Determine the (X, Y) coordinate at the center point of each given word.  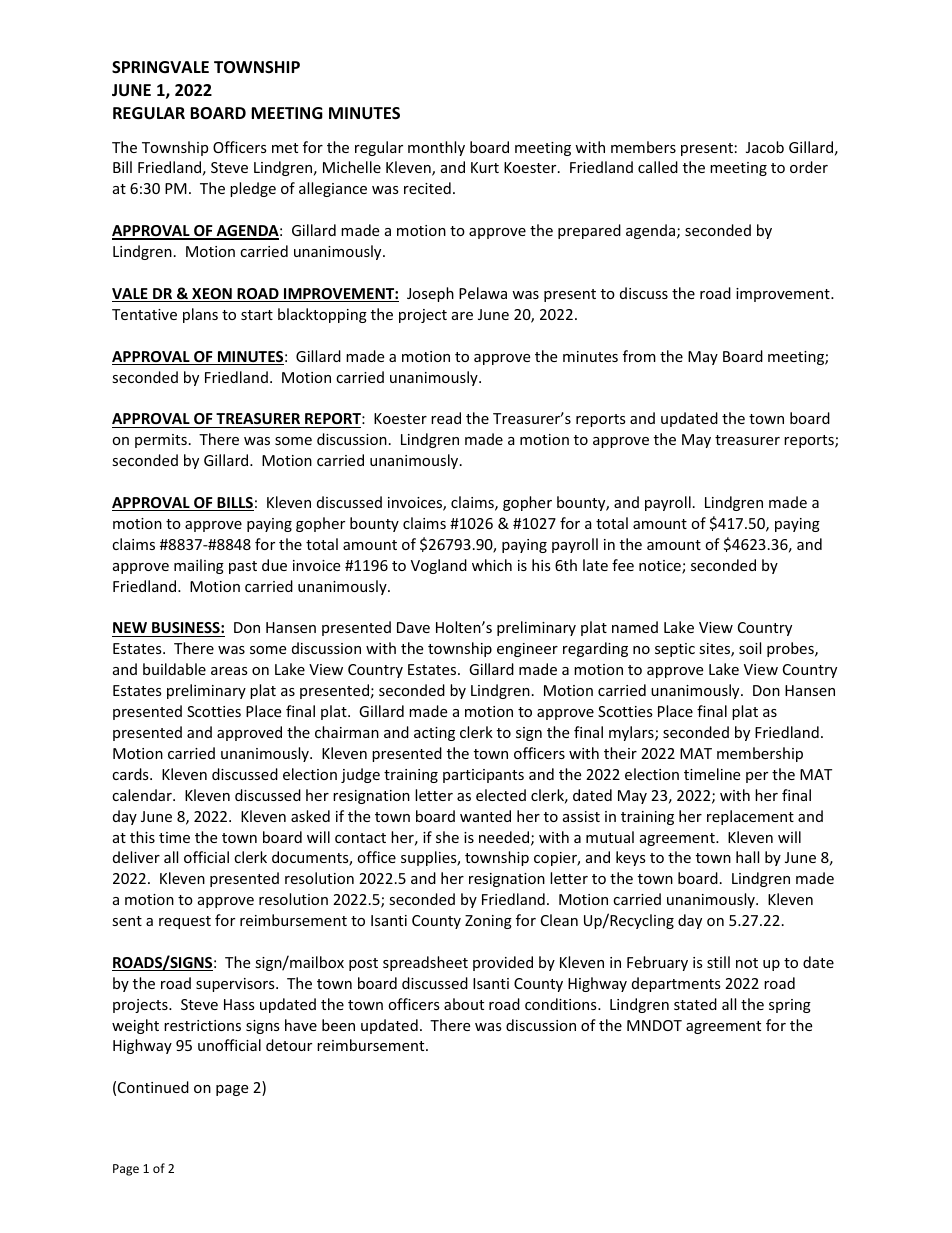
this (142, 837)
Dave (413, 627)
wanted (485, 816)
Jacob (765, 147)
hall (747, 857)
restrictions (202, 1025)
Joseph (430, 294)
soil (750, 648)
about (464, 1004)
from (639, 356)
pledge (253, 189)
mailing (199, 566)
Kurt (485, 167)
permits (161, 441)
